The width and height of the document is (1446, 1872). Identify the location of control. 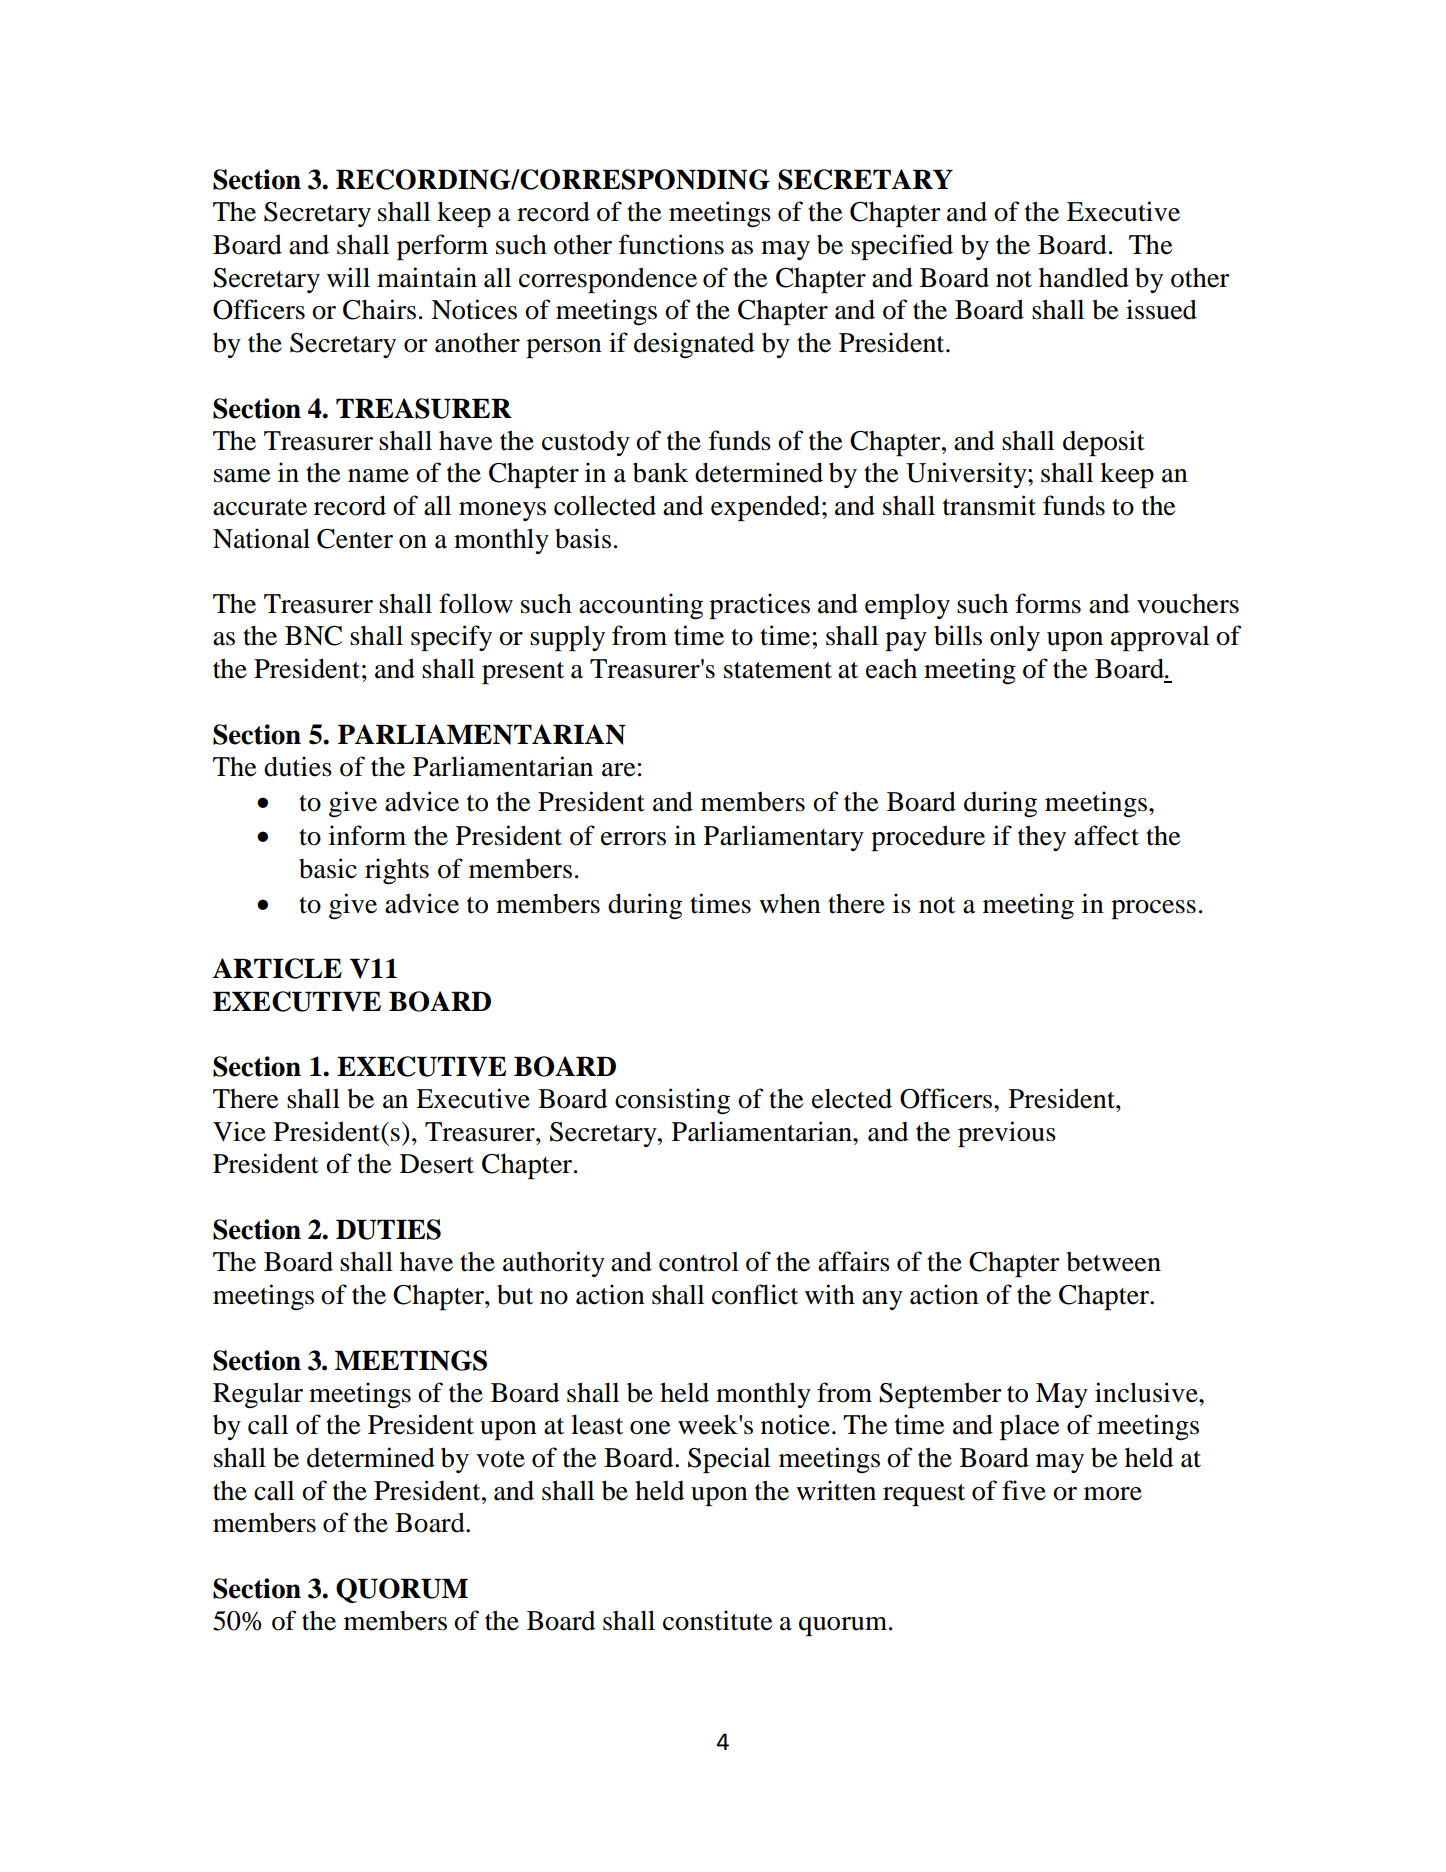
(699, 1262).
